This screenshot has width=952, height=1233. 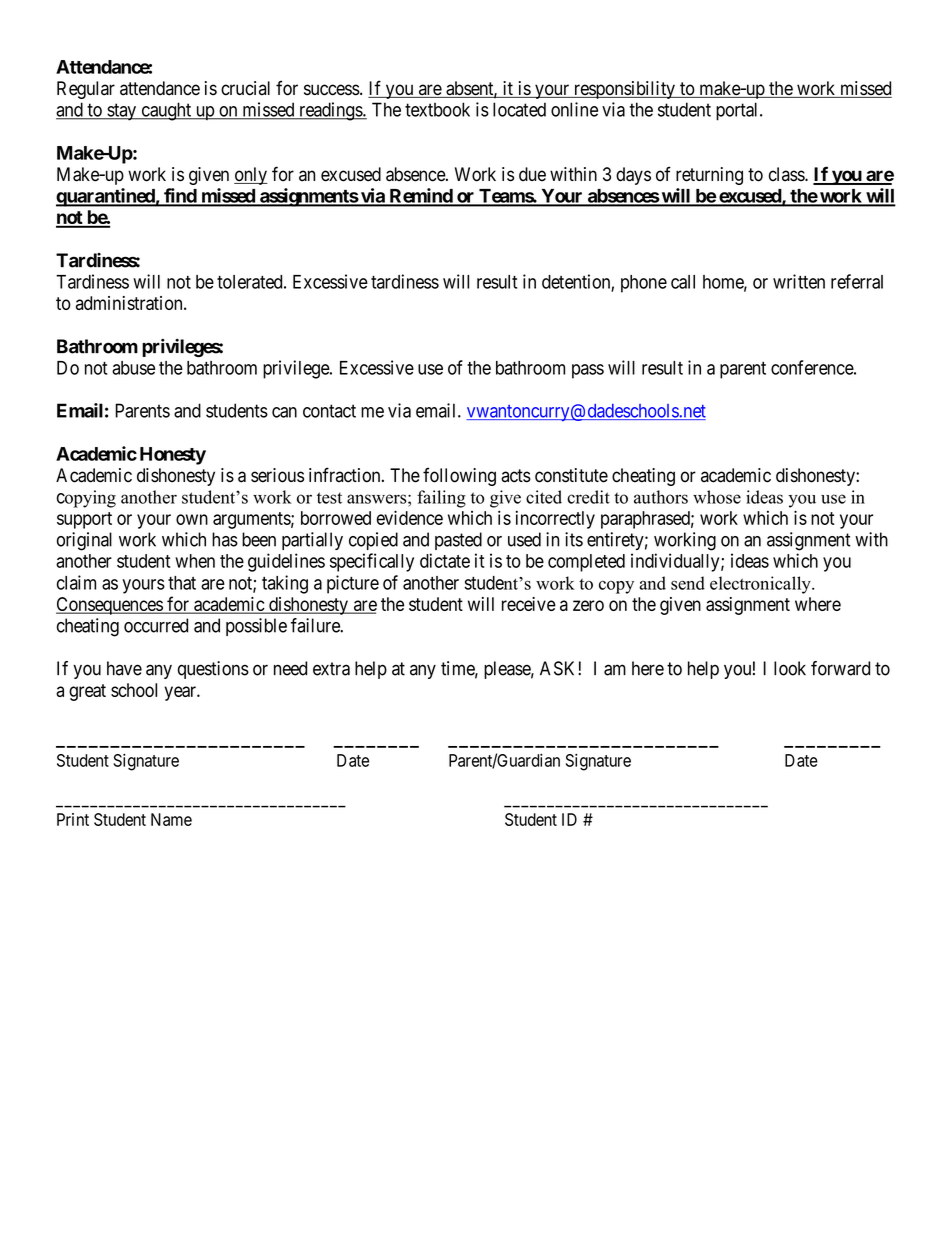 I want to click on when, so click(x=195, y=561).
